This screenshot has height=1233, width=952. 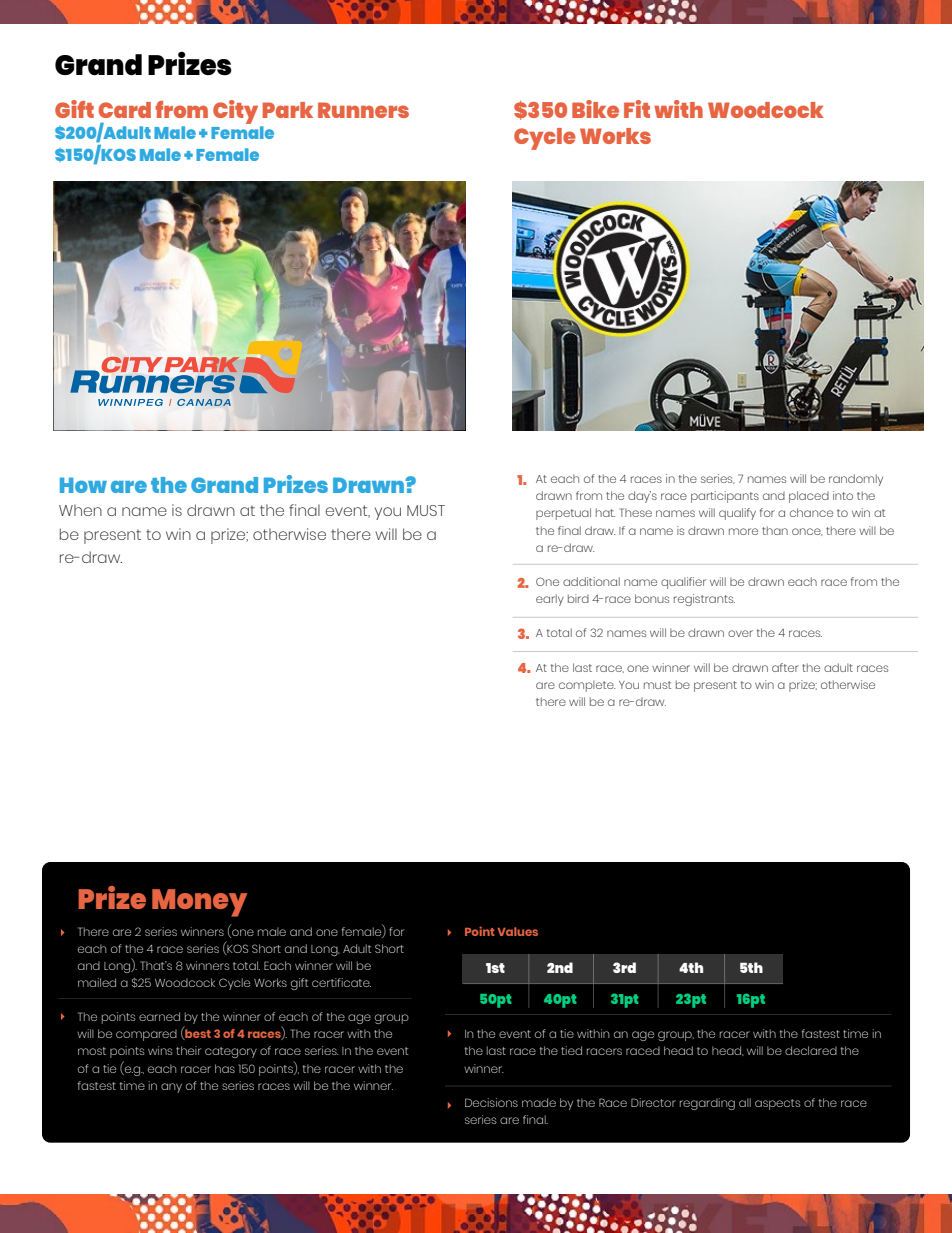 What do you see at coordinates (491, 1102) in the screenshot?
I see `Decisions` at bounding box center [491, 1102].
